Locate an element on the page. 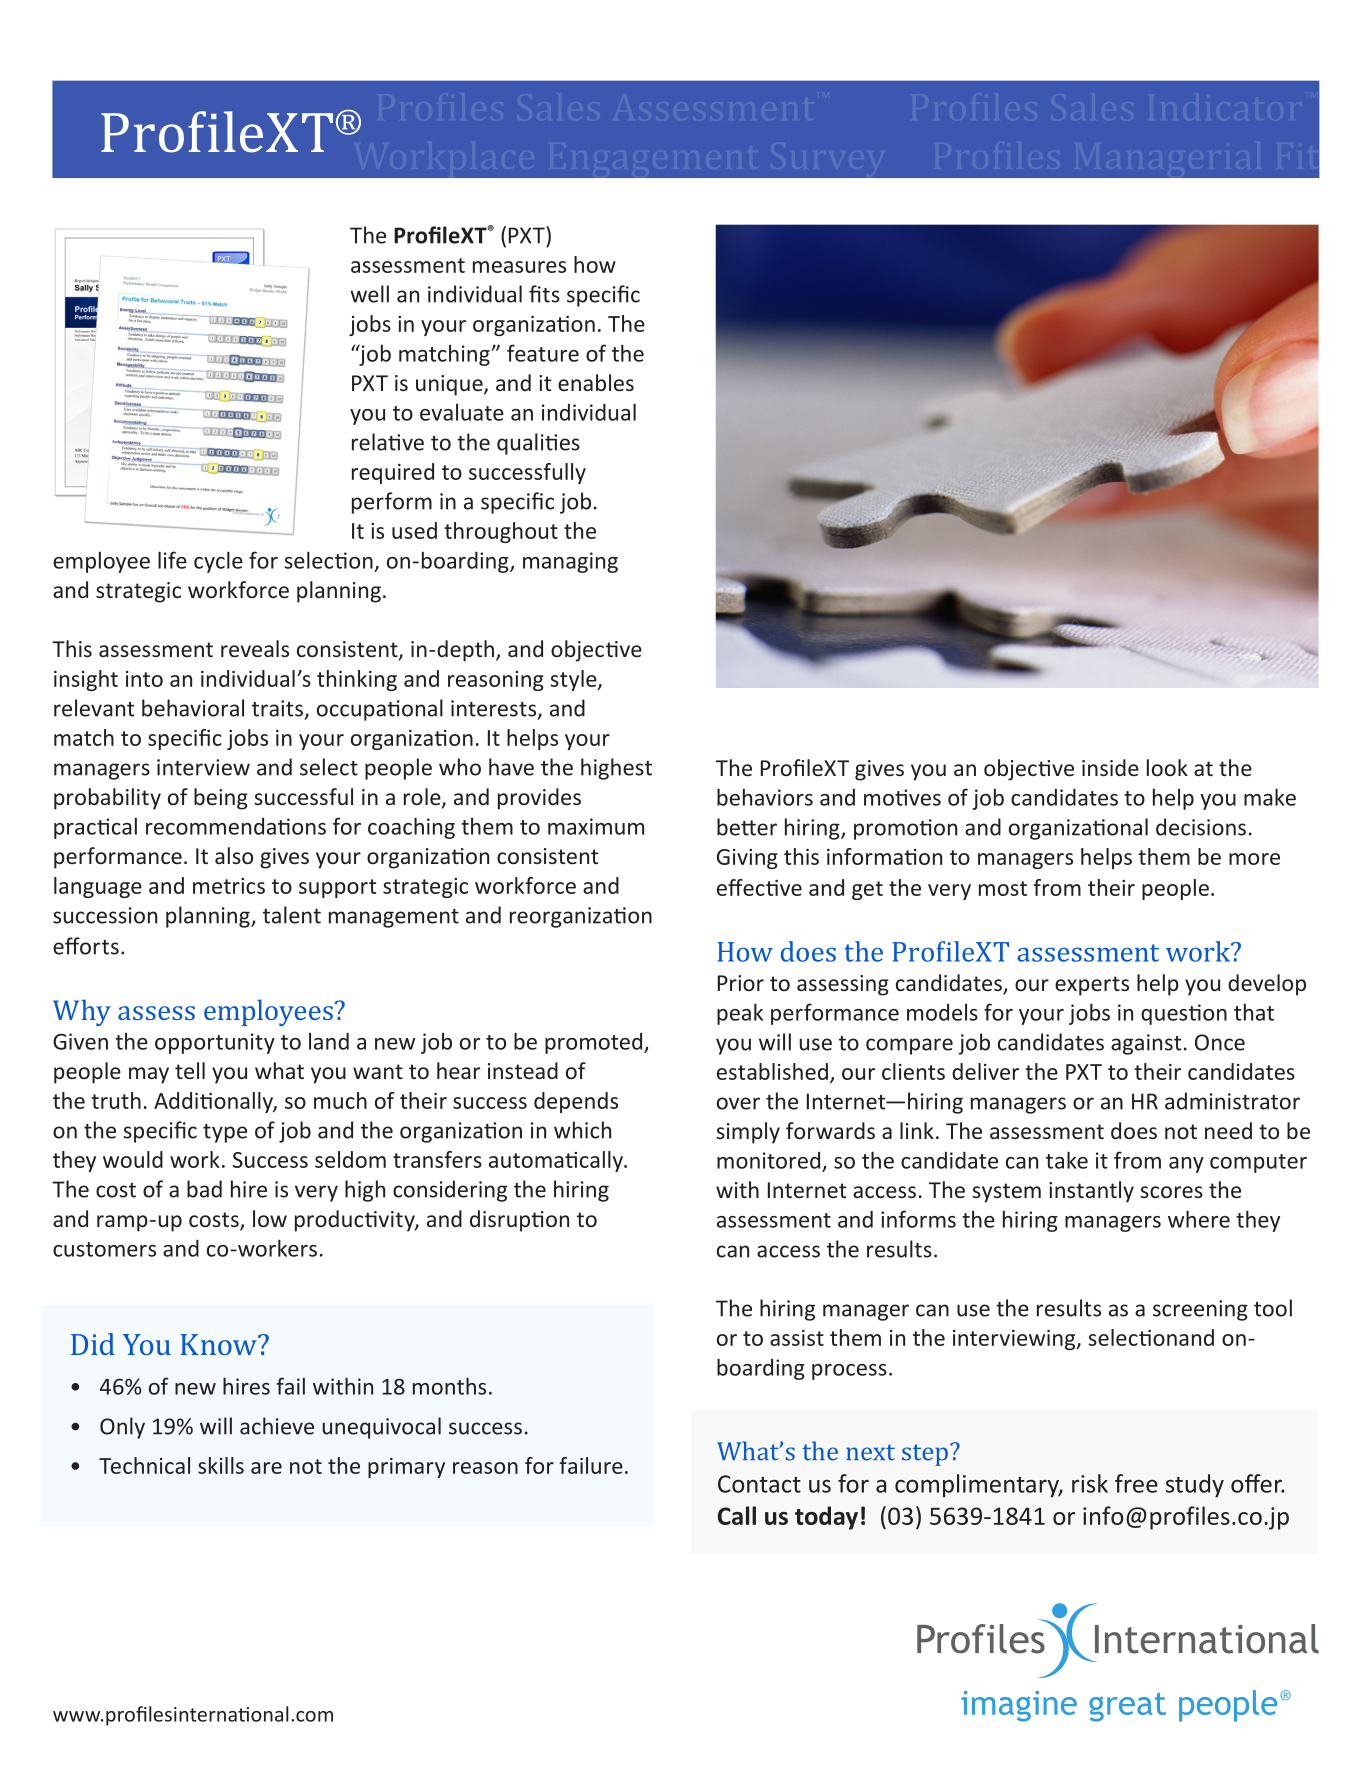 Image resolution: width=1371 pixels, height=1774 pixels. enables is located at coordinates (596, 382).
